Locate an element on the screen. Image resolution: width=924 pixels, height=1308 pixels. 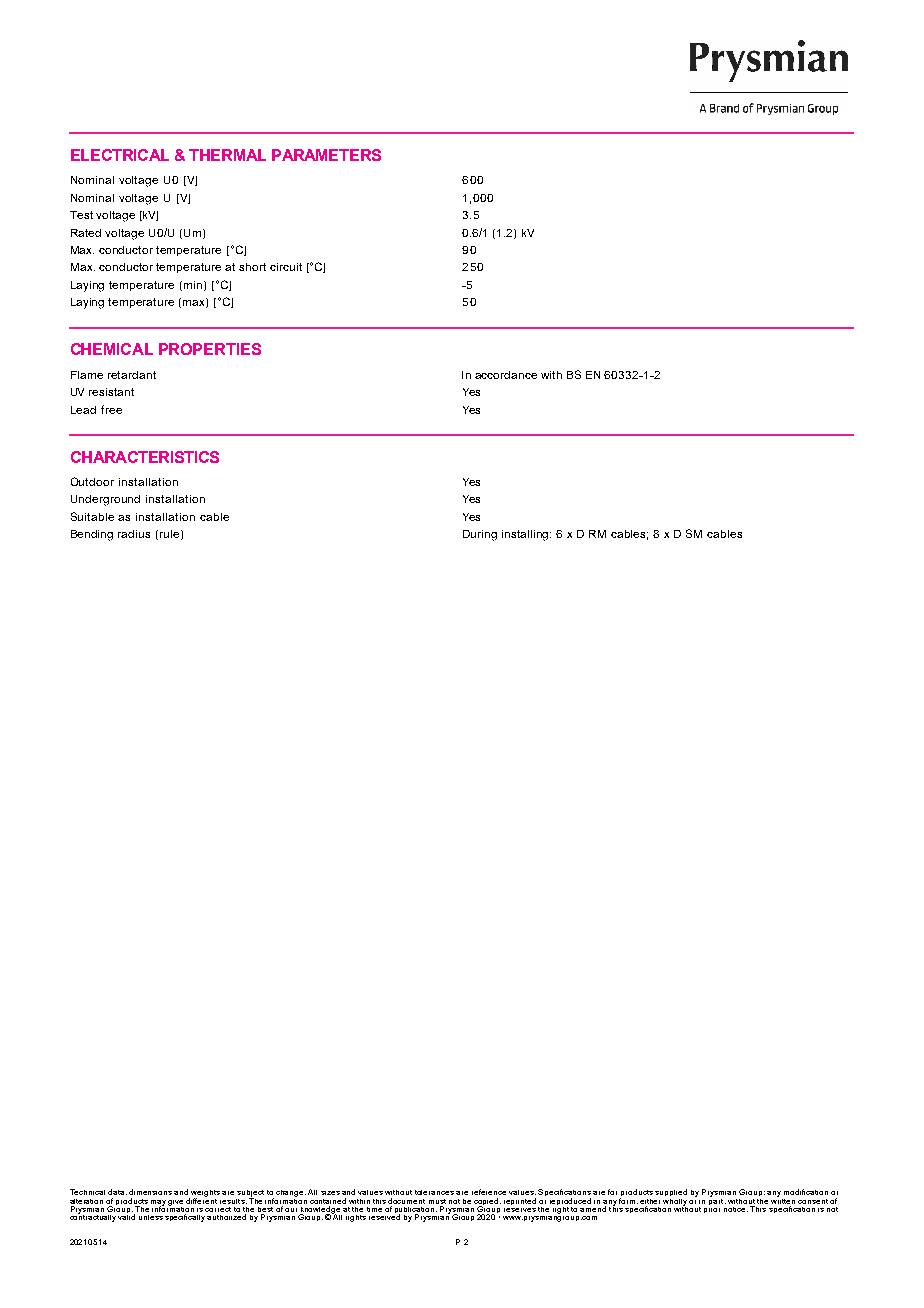
reference is located at coordinates (489, 1192).
